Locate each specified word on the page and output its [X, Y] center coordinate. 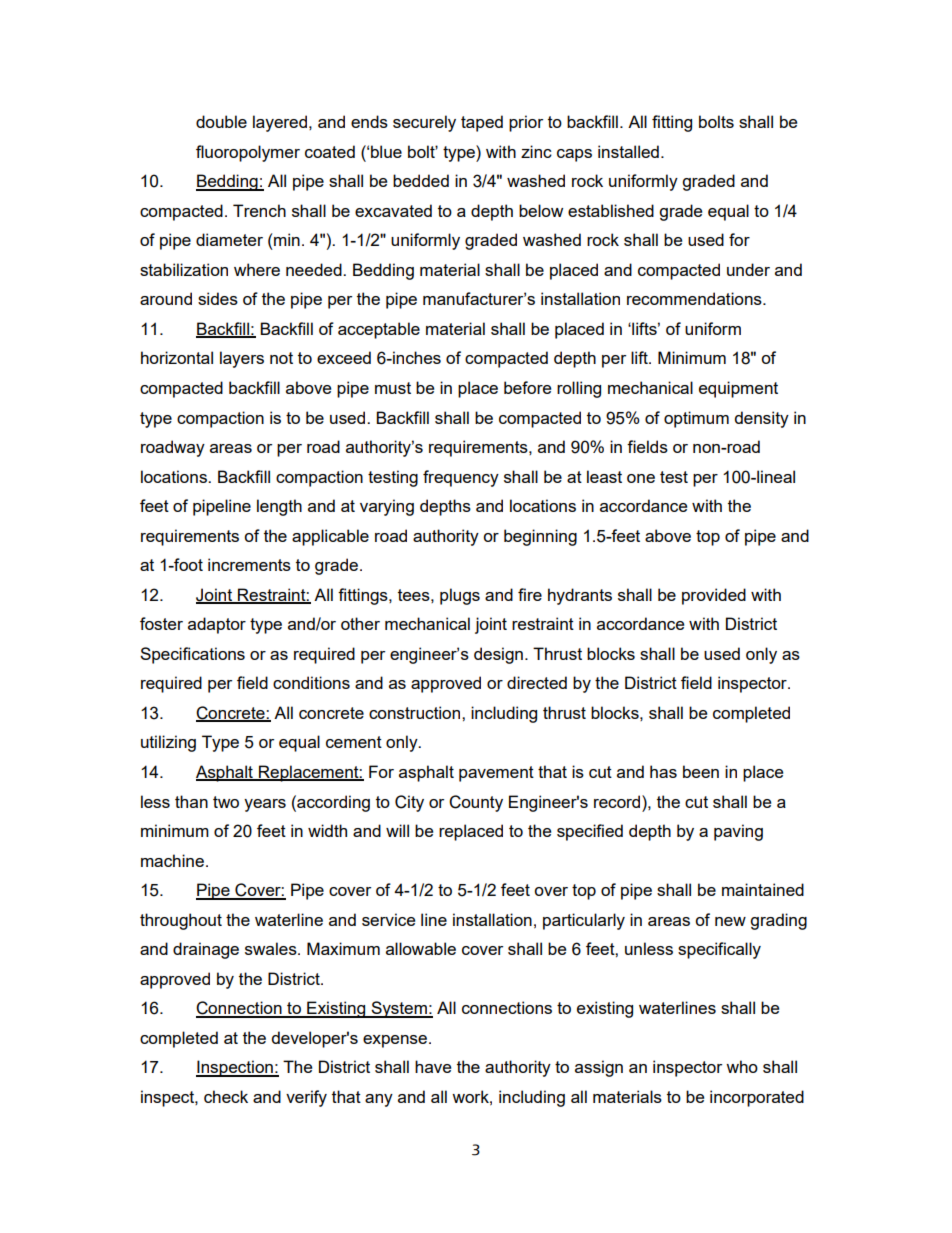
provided [714, 596]
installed [628, 151]
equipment [738, 389]
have [433, 1066]
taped [482, 123]
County [476, 803]
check [226, 1096]
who [742, 1066]
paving [738, 832]
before [527, 387]
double [221, 121]
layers [242, 359]
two [226, 802]
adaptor [217, 625]
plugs [460, 596]
